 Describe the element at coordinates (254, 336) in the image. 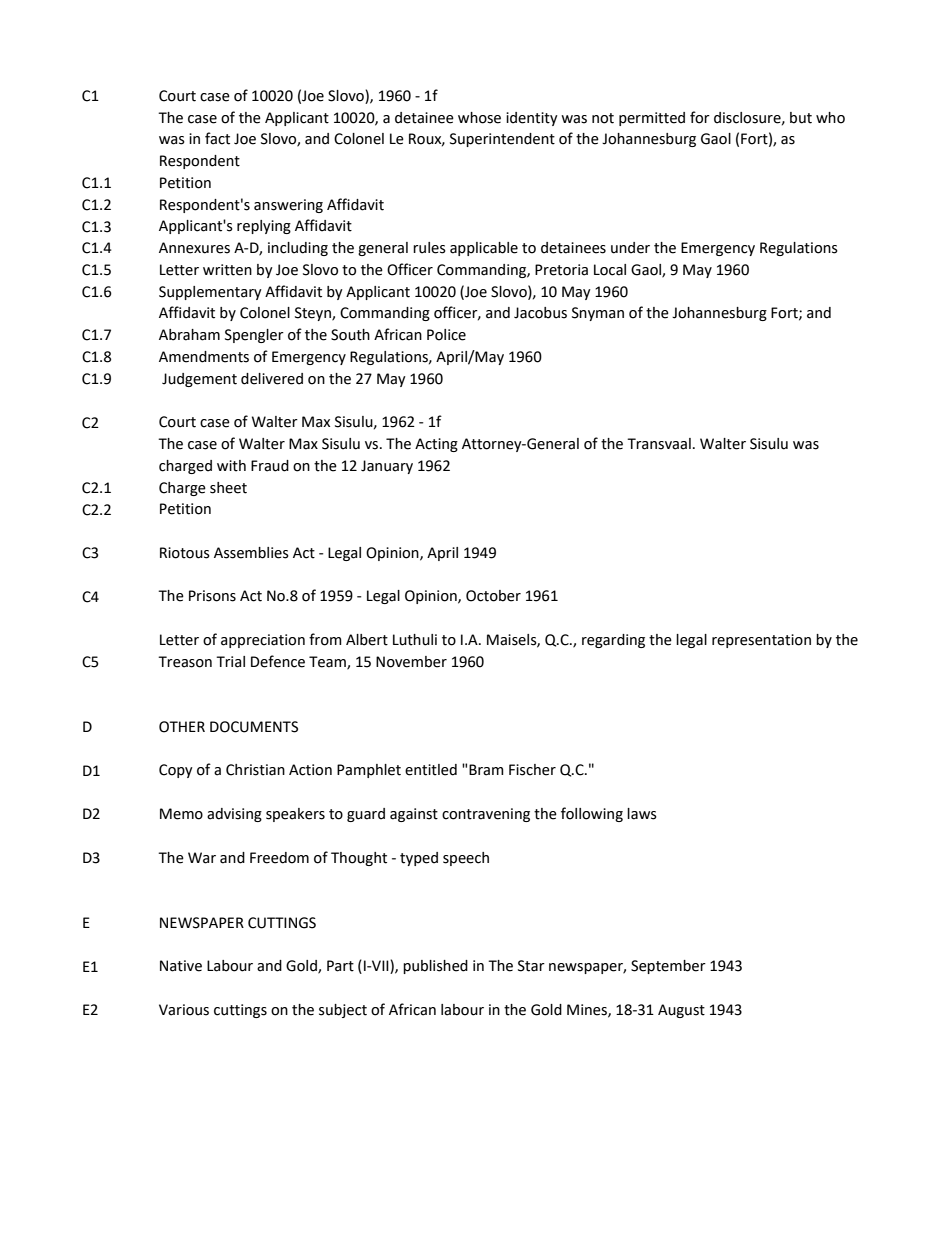

I see `Spengler` at that location.
